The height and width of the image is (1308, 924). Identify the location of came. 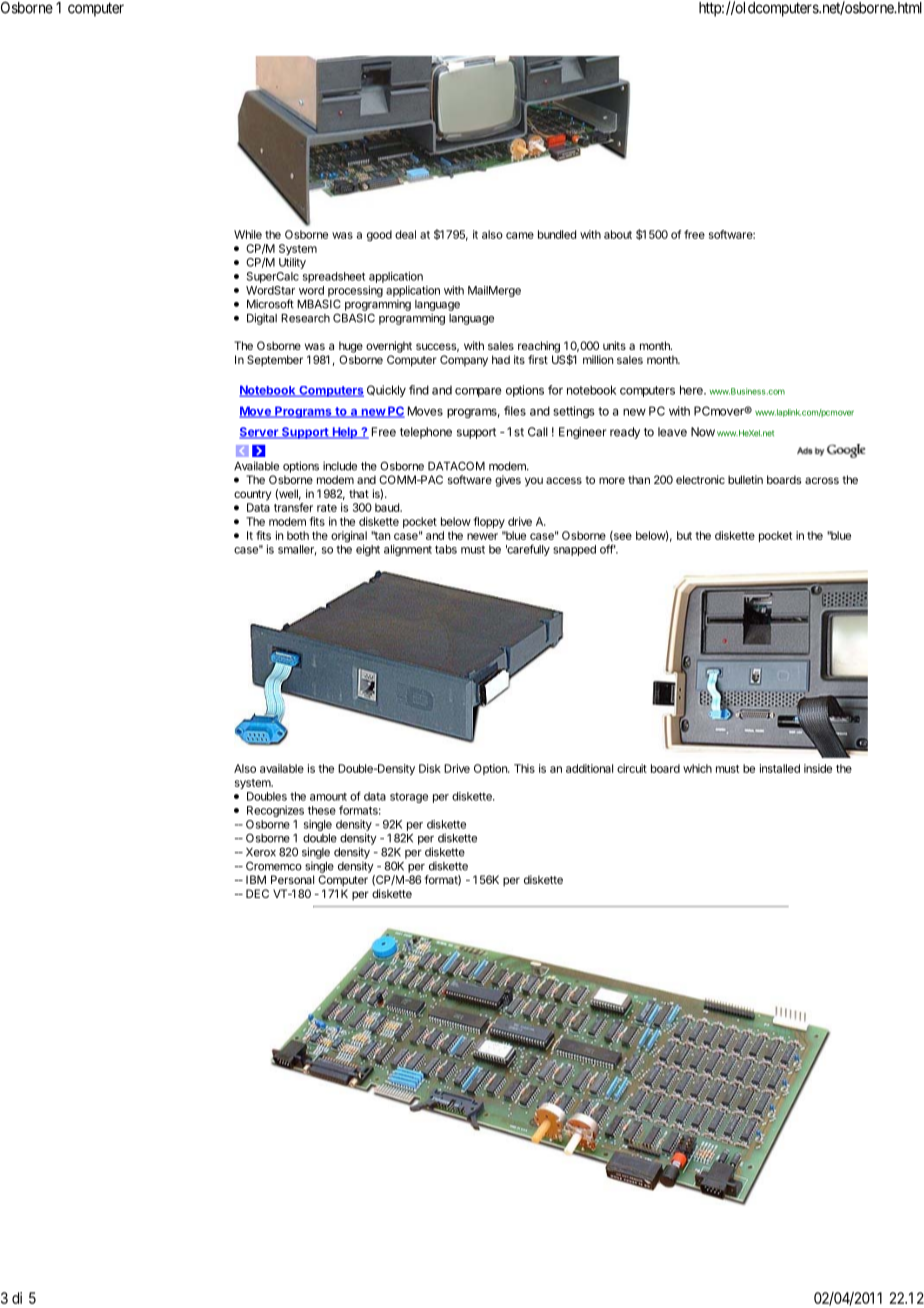
(520, 235).
